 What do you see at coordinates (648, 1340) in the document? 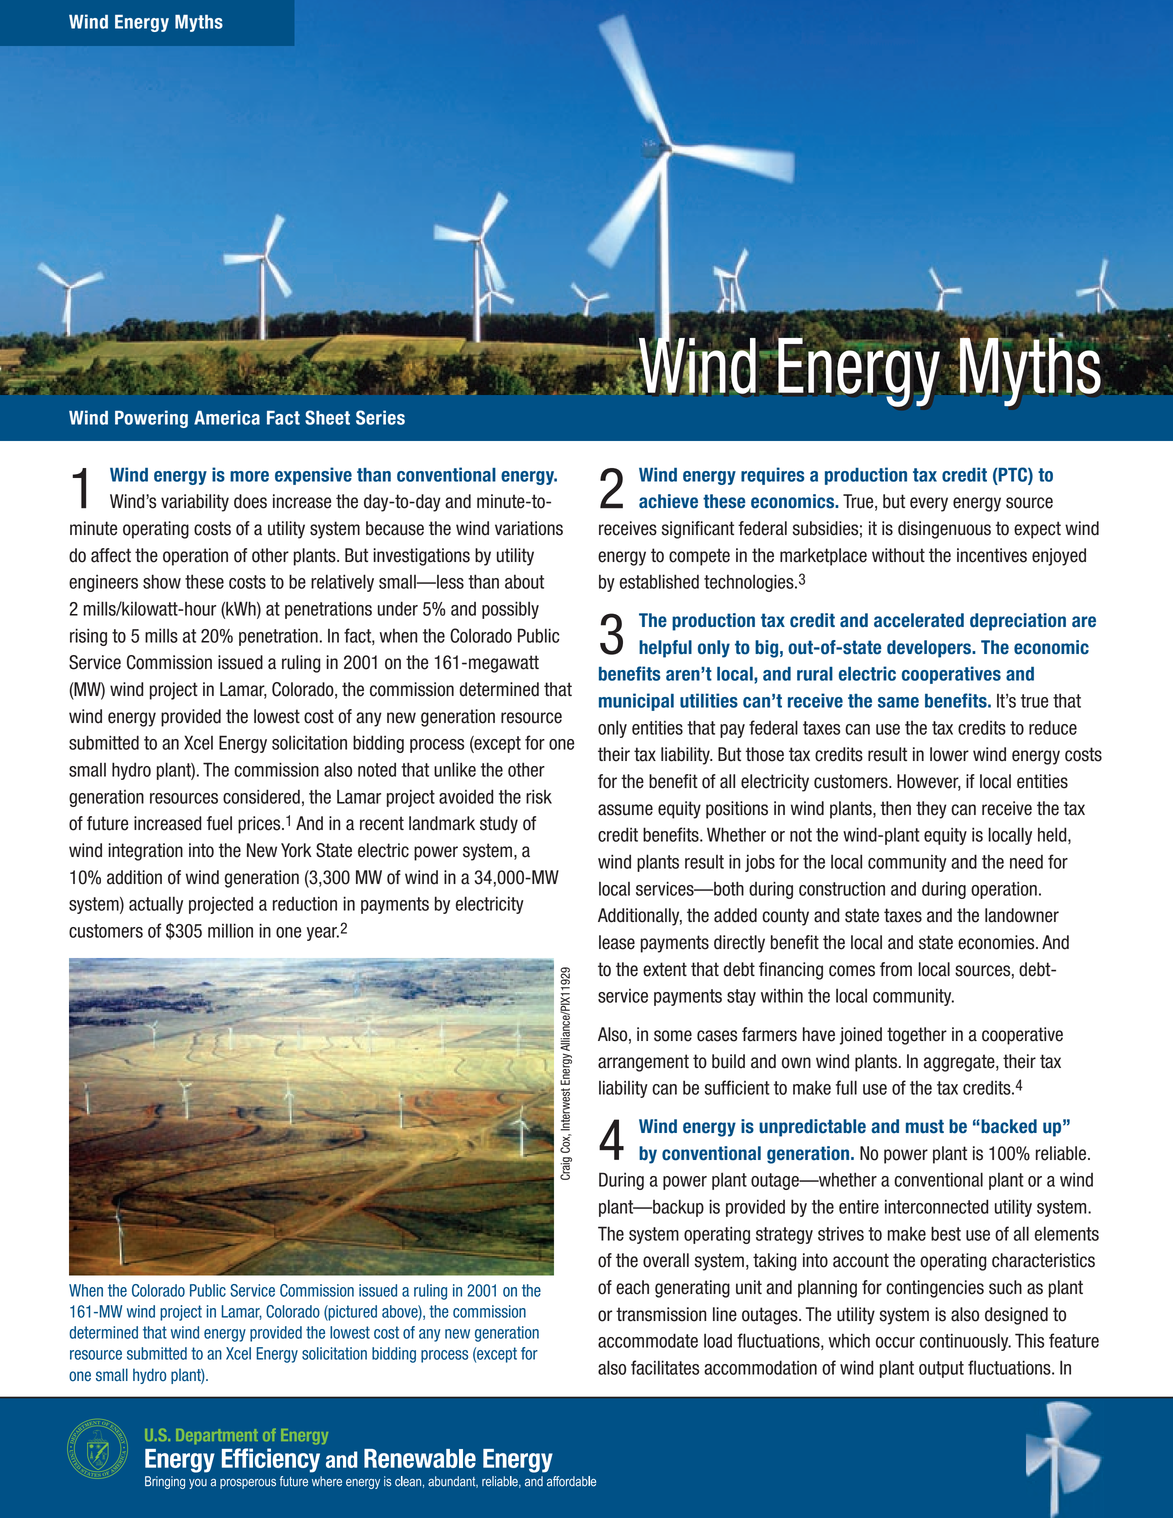
I see `accommodate` at bounding box center [648, 1340].
